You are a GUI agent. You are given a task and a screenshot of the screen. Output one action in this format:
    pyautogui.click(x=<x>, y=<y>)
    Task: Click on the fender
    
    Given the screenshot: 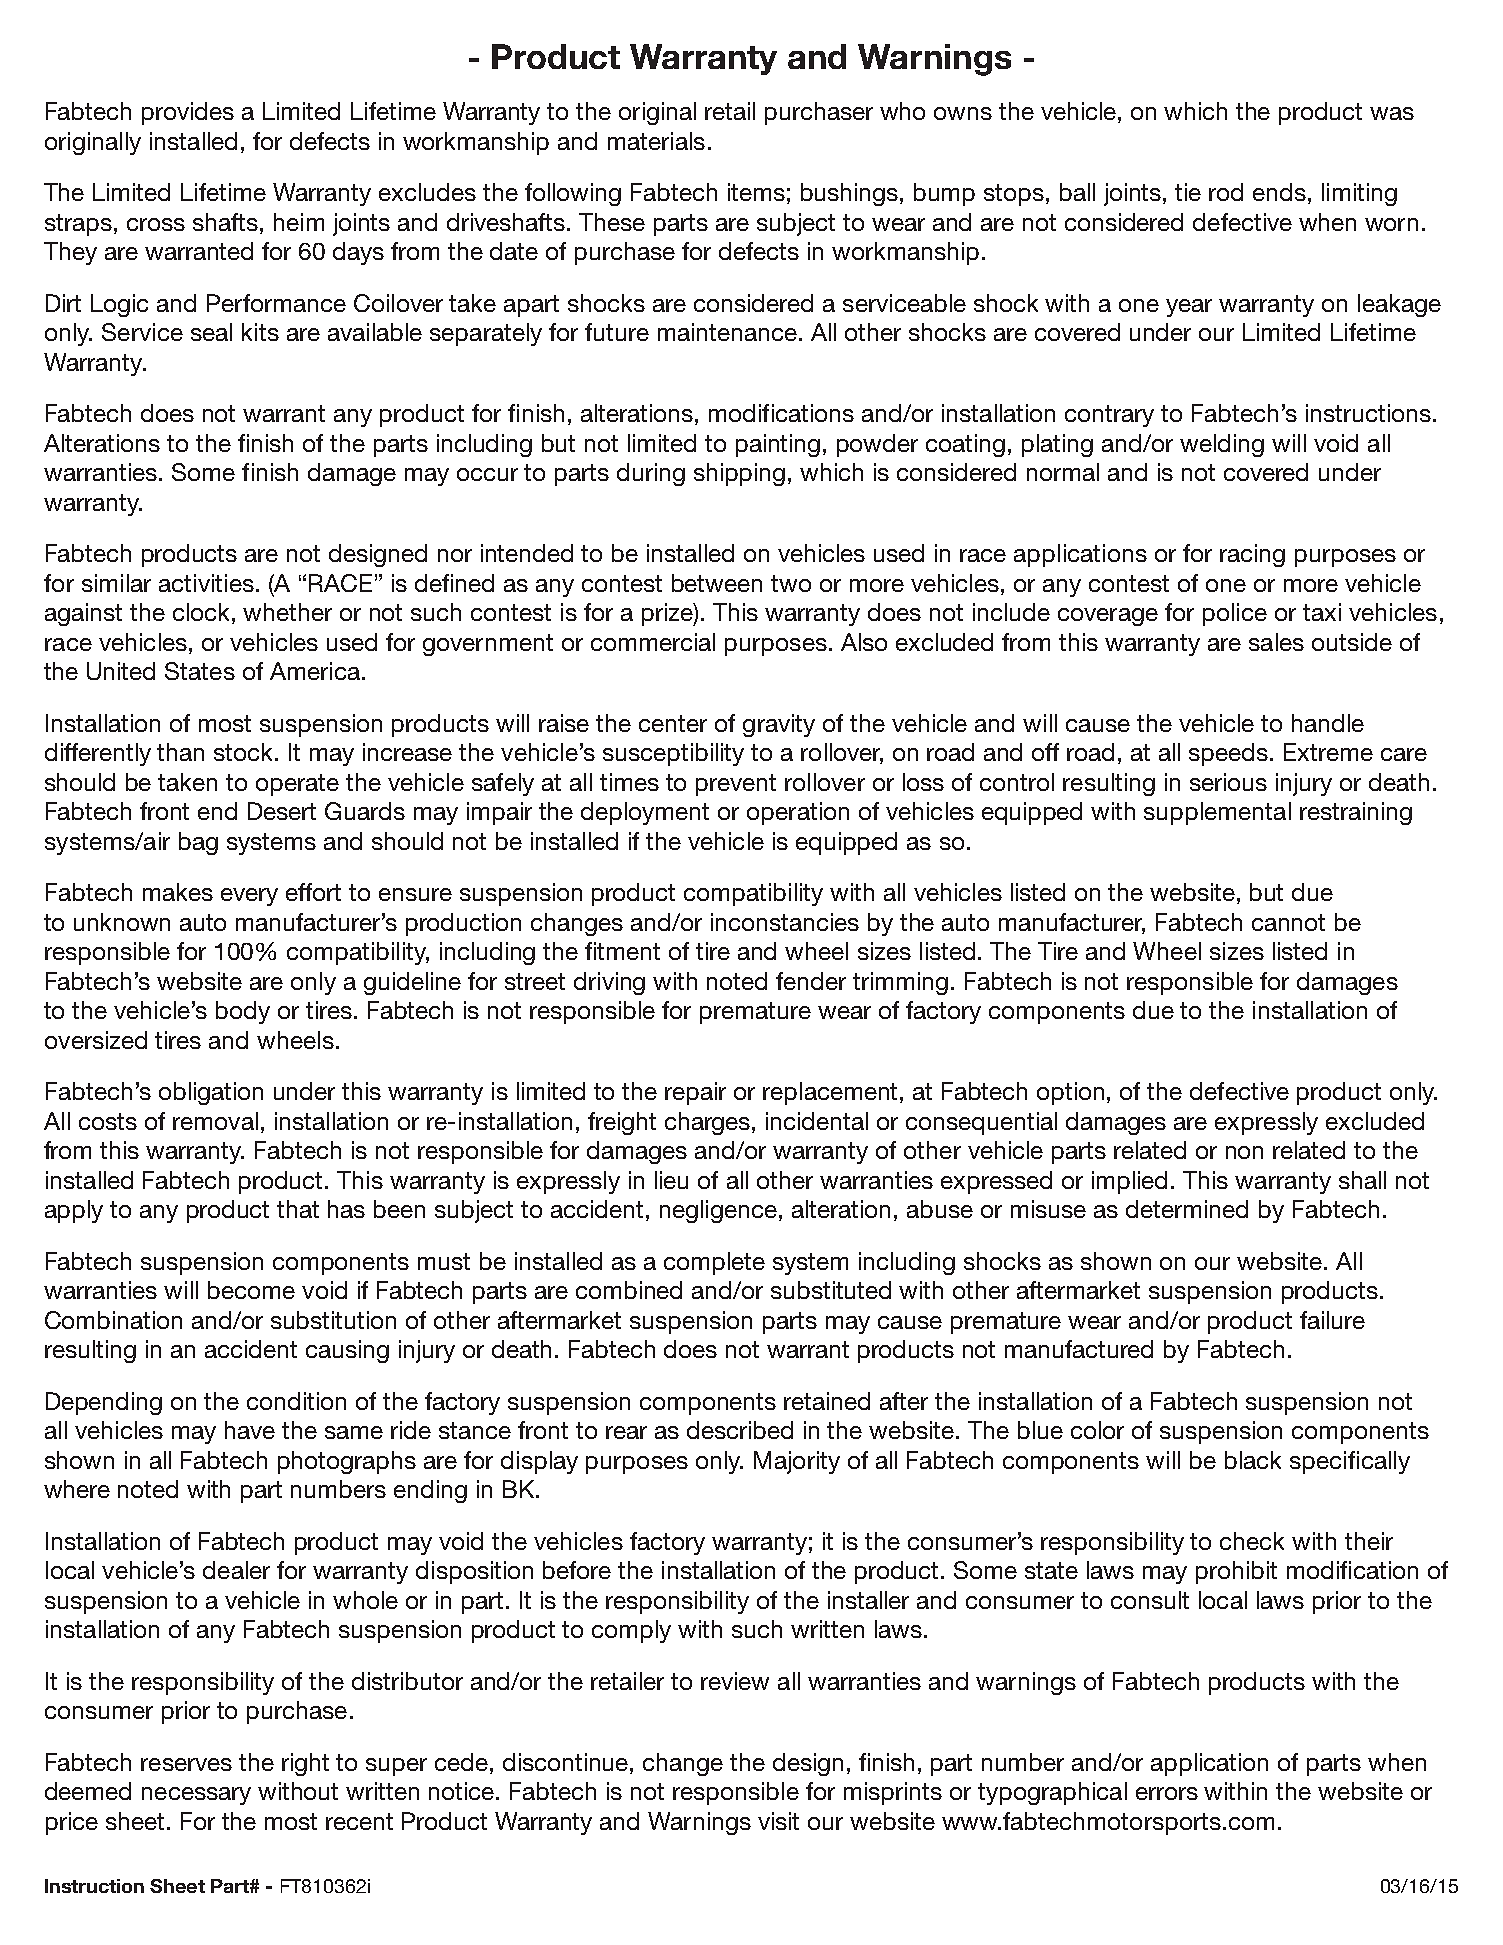 What is the action you would take?
    pyautogui.click(x=811, y=981)
